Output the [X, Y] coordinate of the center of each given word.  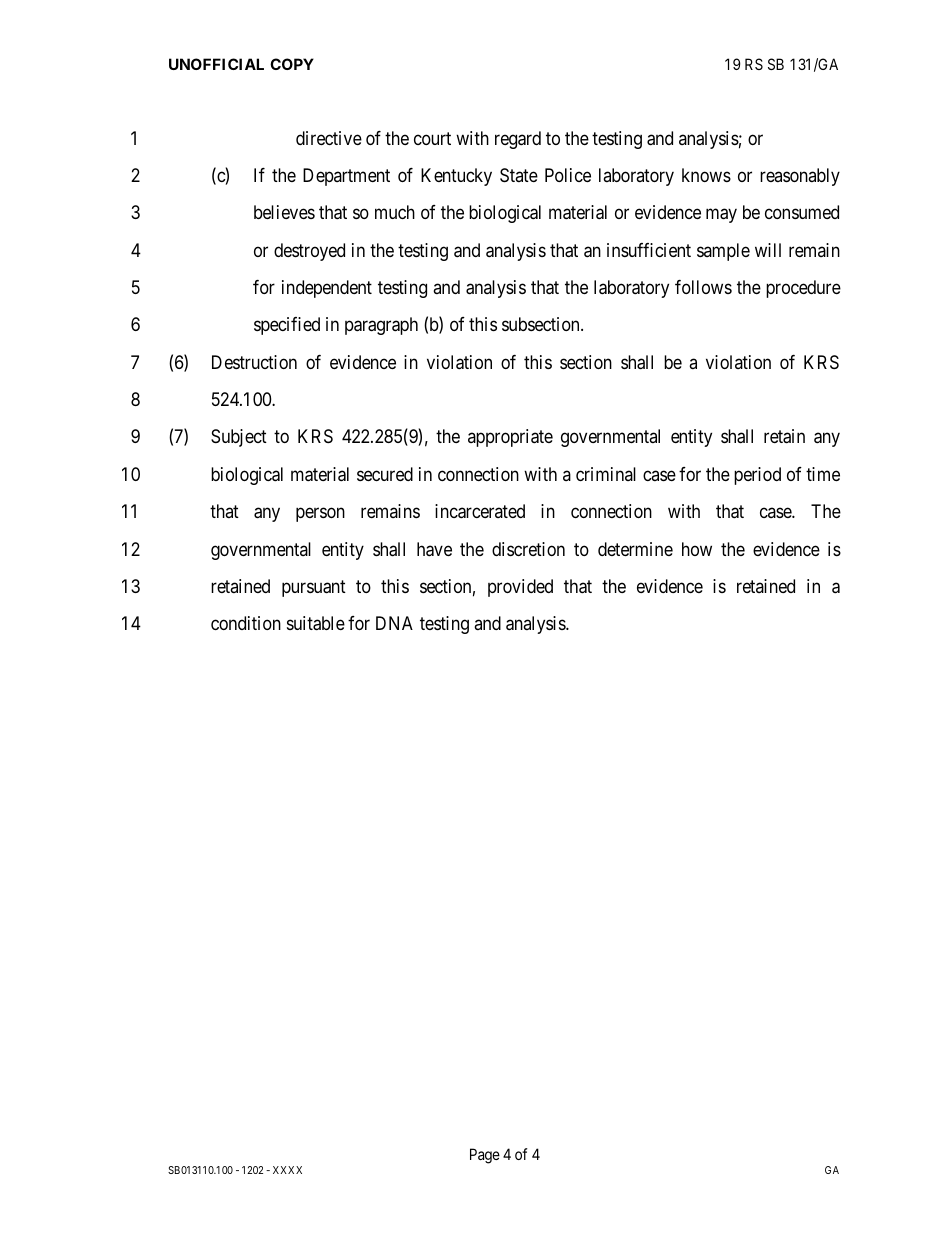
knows [706, 175]
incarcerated [480, 511]
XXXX [287, 1170]
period [757, 476]
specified [287, 326]
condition [246, 623]
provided [520, 588]
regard [518, 140]
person [320, 515]
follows [703, 287]
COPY [292, 64]
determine [635, 549]
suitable [316, 623]
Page [485, 1156]
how [697, 549]
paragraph [381, 326]
